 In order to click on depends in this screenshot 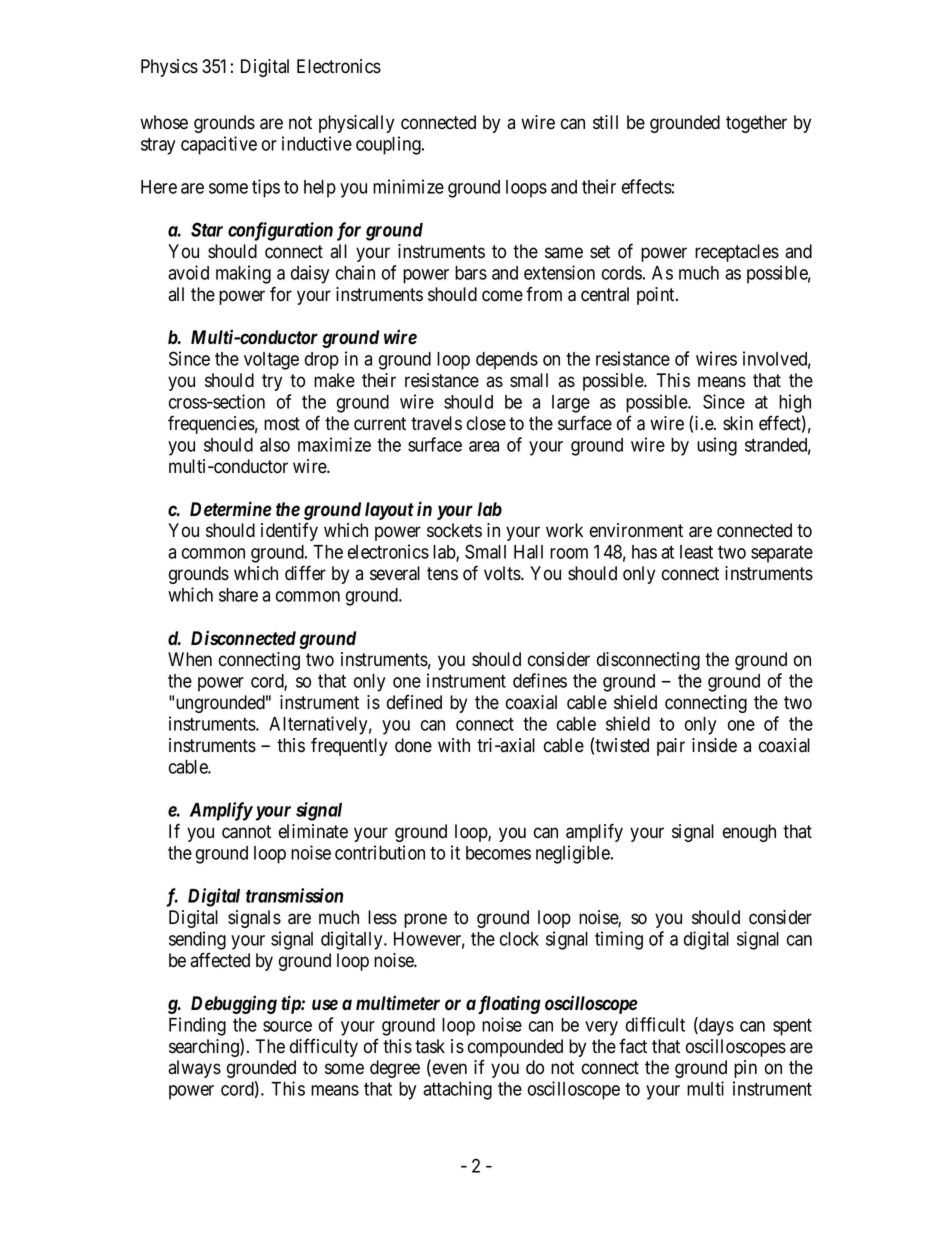, I will do `click(507, 361)`.
